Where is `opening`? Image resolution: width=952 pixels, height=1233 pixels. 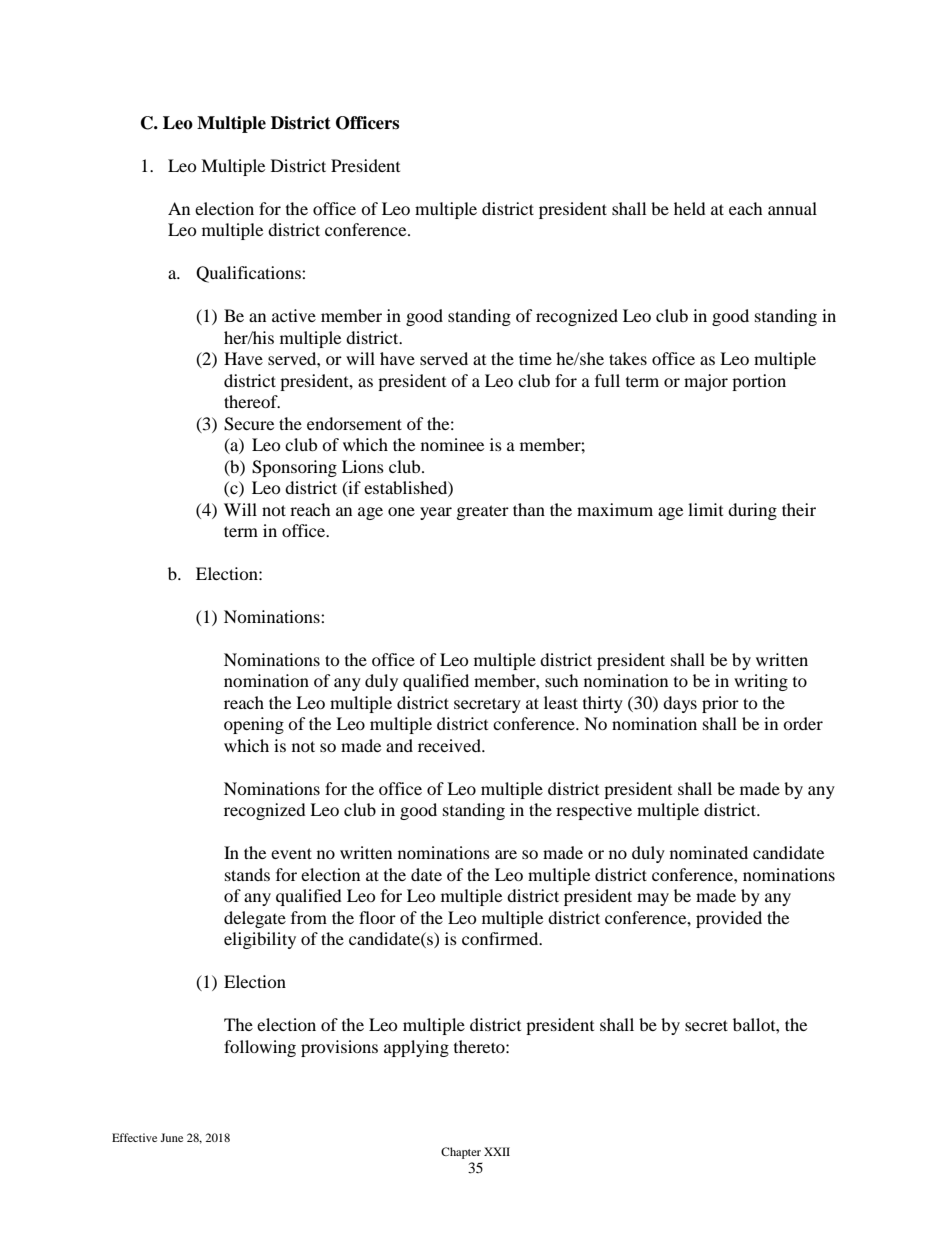
opening is located at coordinates (254, 725).
